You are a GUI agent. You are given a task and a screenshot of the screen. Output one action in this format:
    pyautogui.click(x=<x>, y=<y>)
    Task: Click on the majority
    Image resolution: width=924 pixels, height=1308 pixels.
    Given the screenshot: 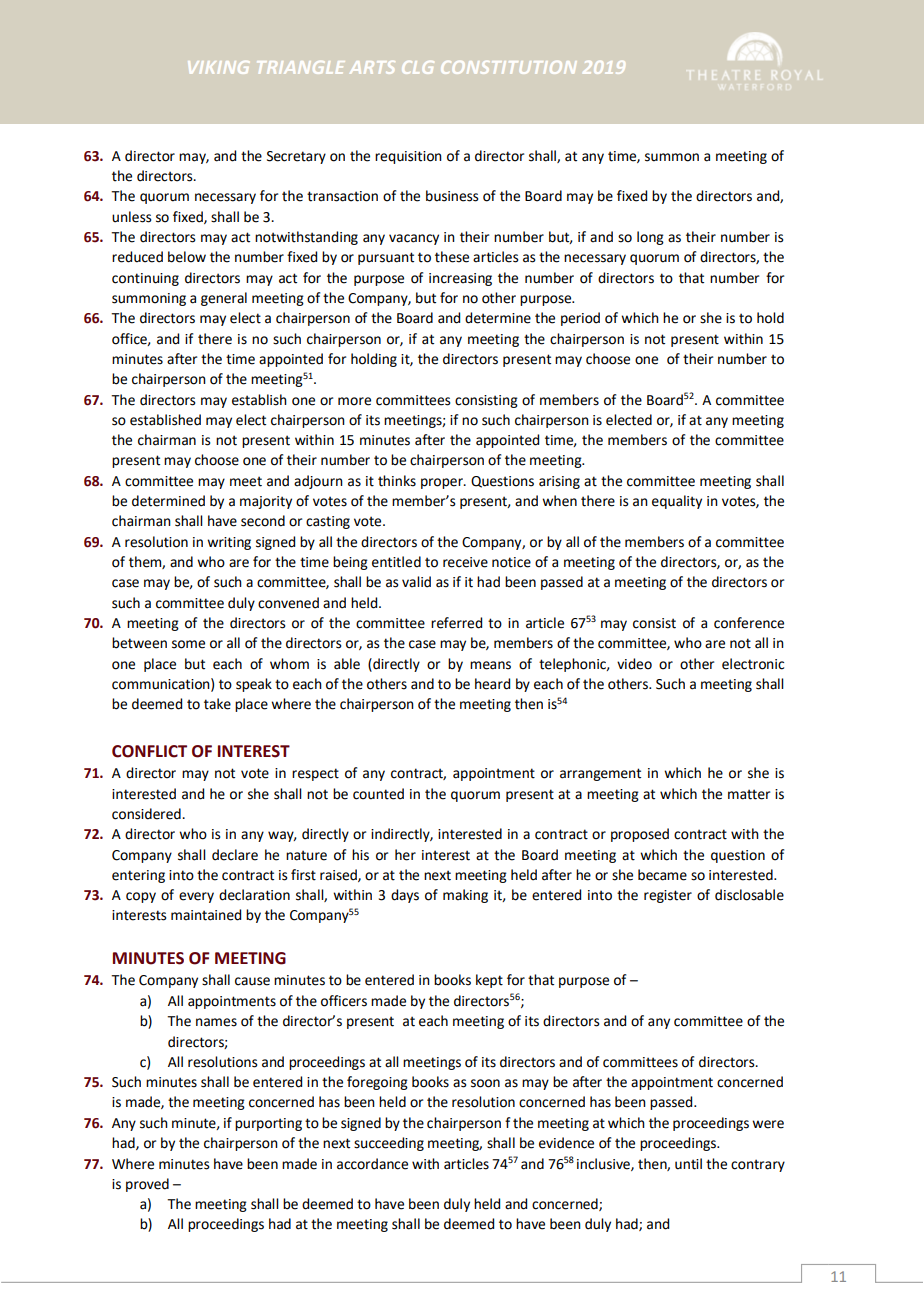 What is the action you would take?
    pyautogui.click(x=266, y=502)
